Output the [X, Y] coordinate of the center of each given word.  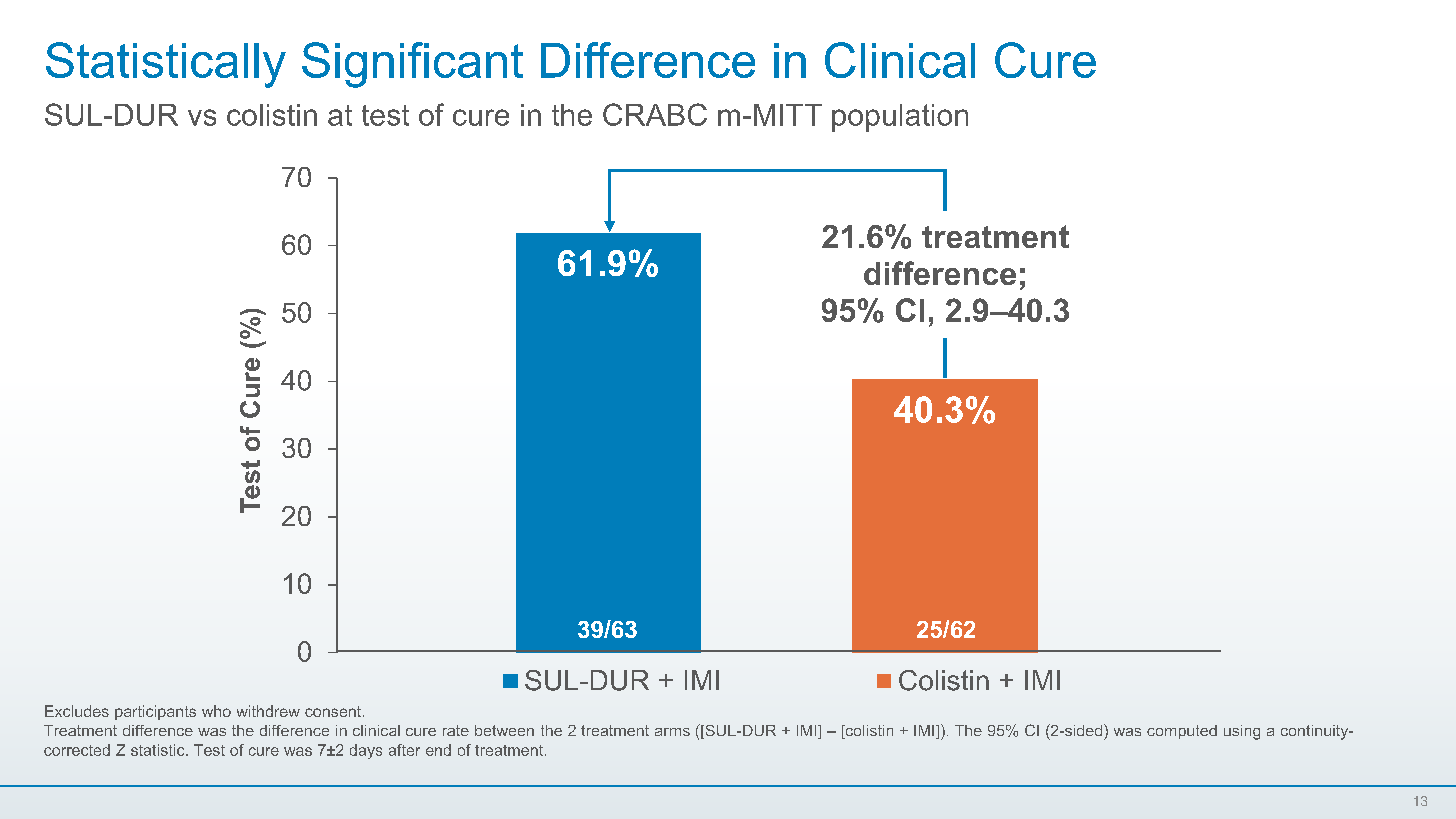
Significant [412, 65]
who [216, 711]
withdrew [268, 711]
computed [1182, 732]
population [900, 118]
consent [334, 711]
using [1242, 732]
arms [672, 732]
